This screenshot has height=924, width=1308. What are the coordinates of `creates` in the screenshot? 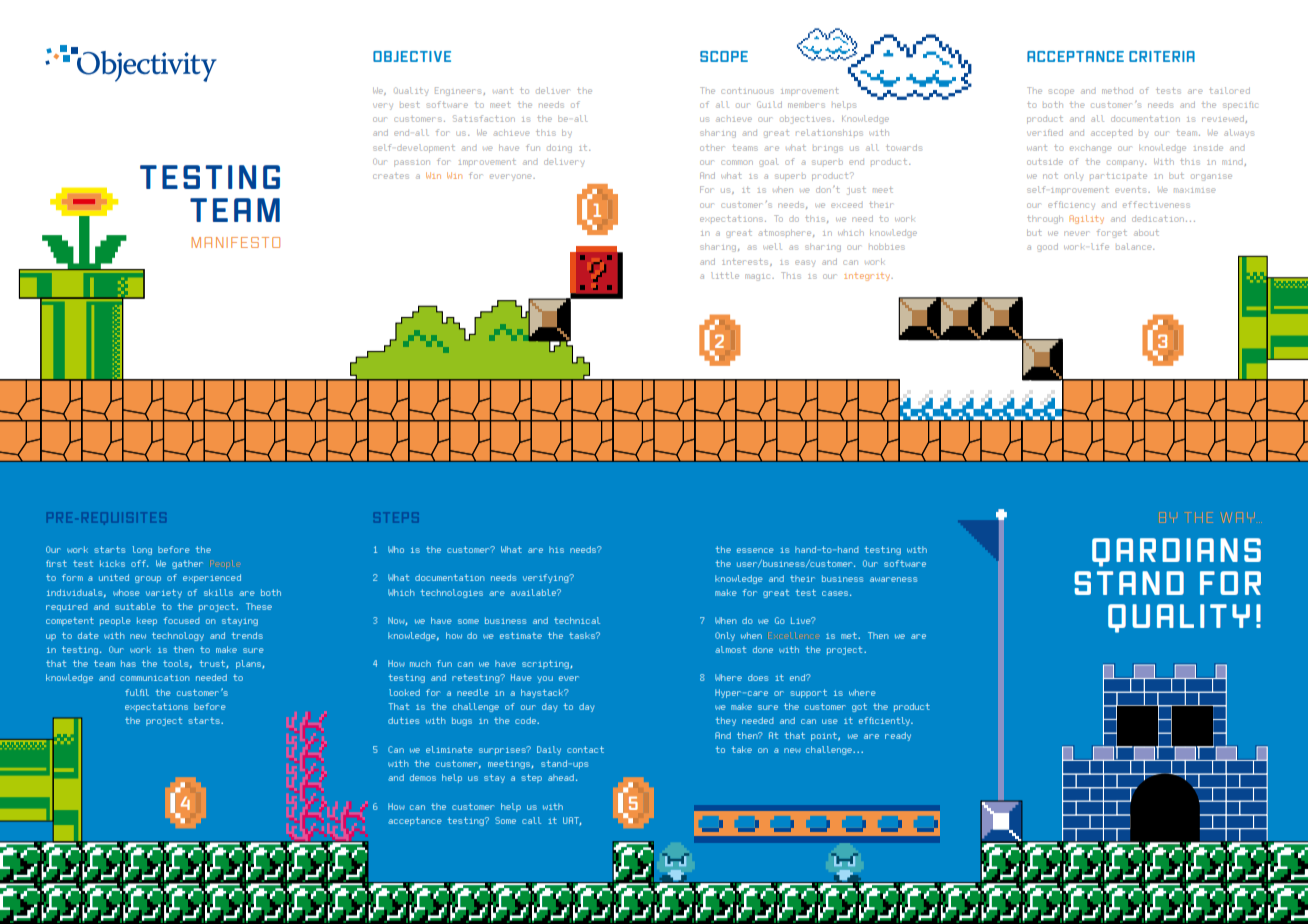 It's located at (390, 176).
